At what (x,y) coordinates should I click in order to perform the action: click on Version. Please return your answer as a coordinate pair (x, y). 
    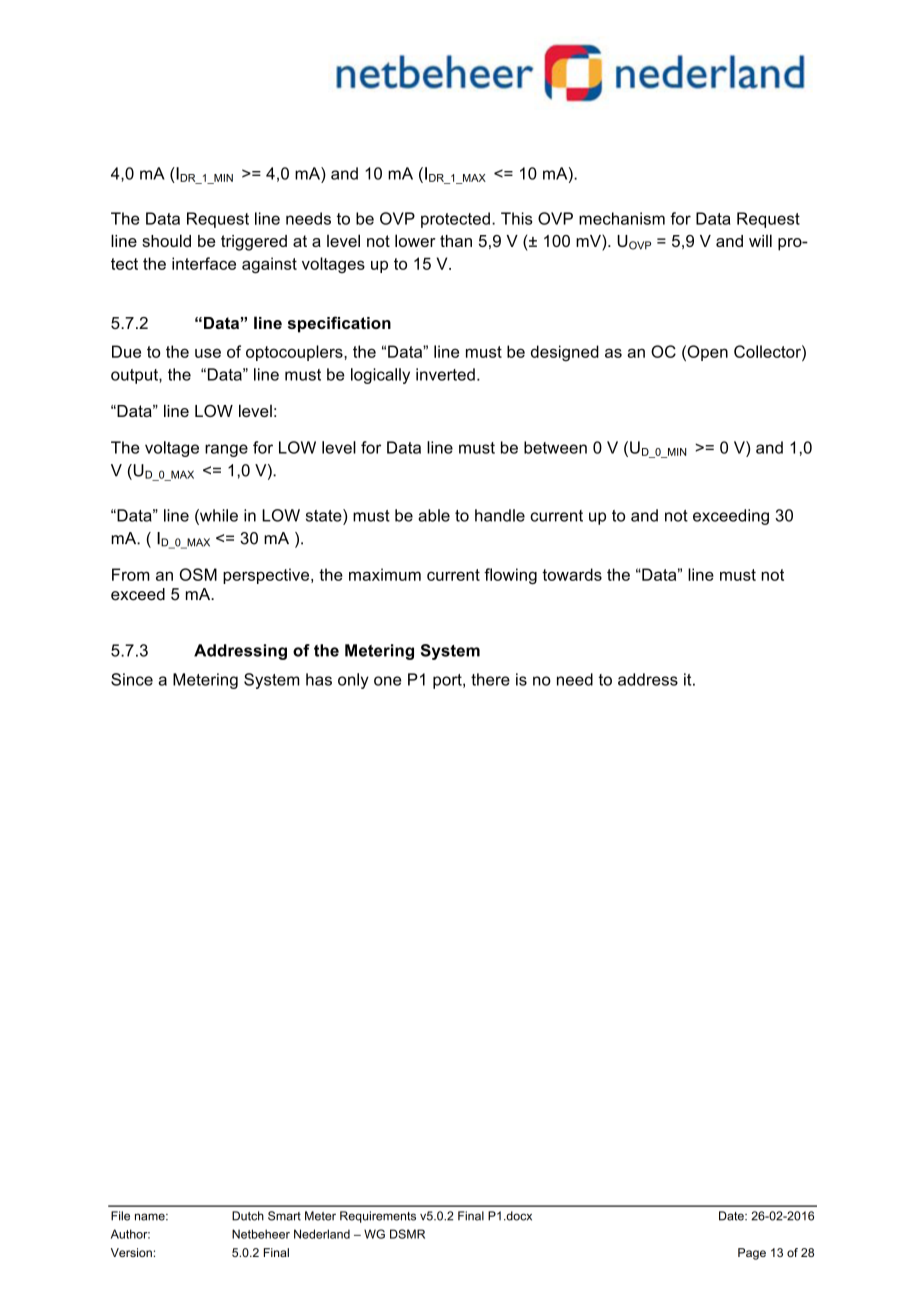
    Looking at the image, I should click on (131, 1252).
